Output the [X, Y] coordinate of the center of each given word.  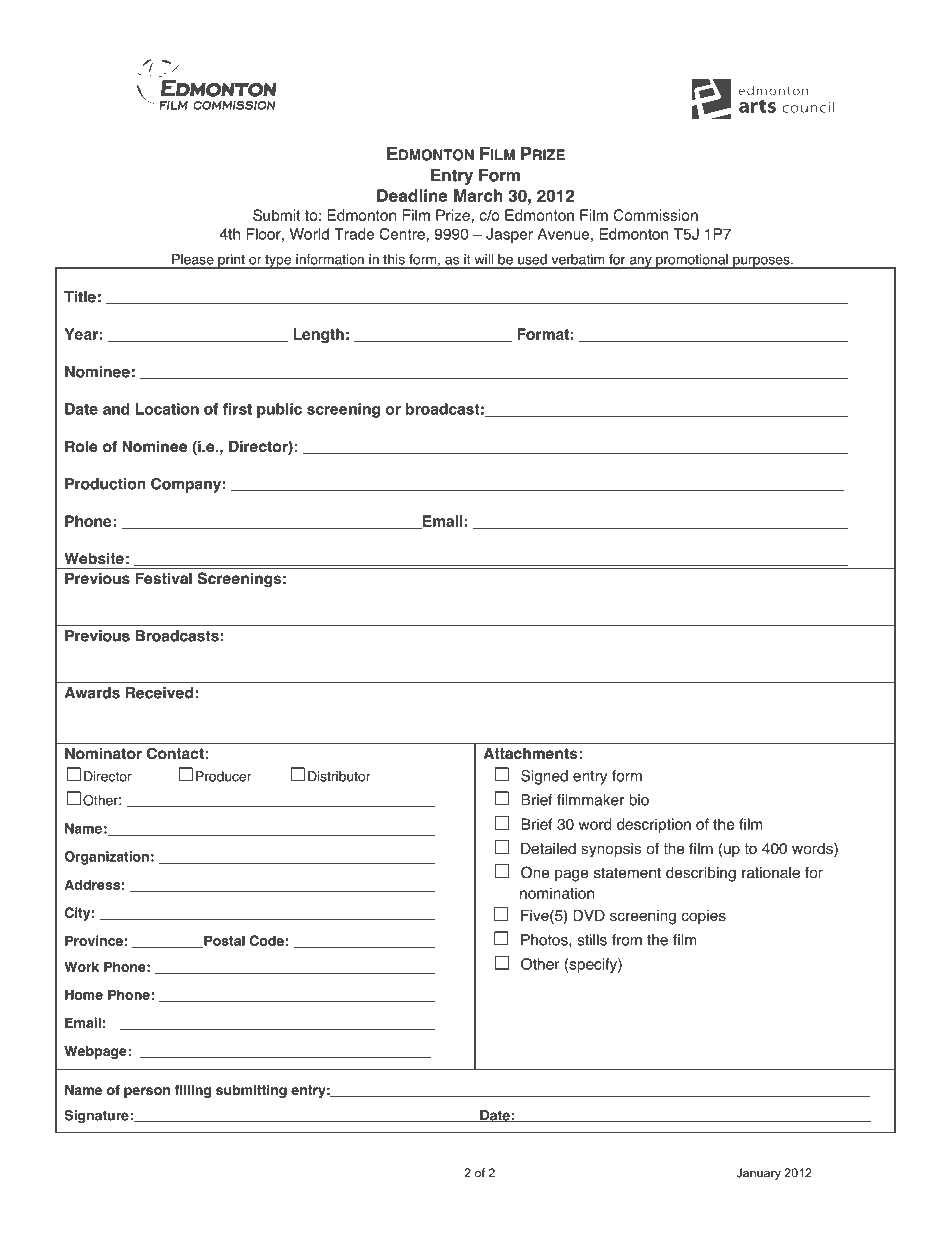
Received [159, 693]
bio [639, 800]
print [231, 261]
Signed [544, 777]
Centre [403, 234]
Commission [655, 215]
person [147, 1092]
